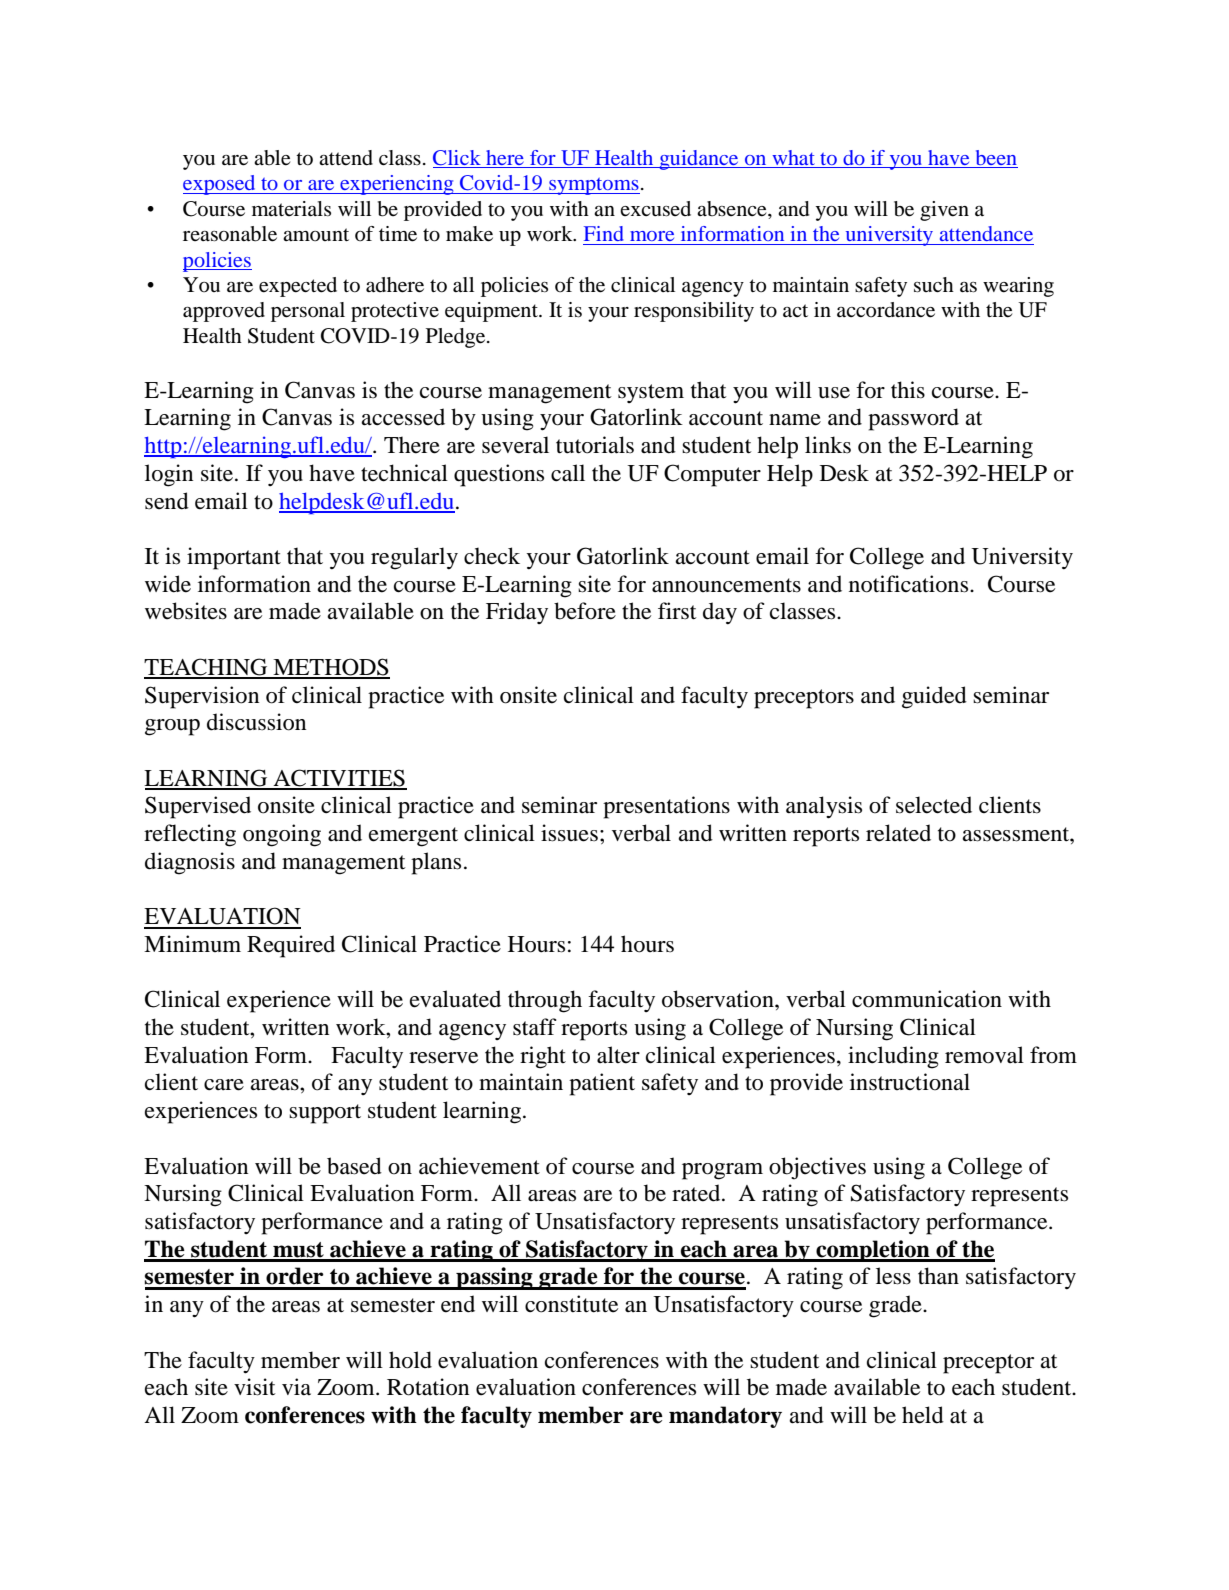 This screenshot has height=1590, width=1229. Describe the element at coordinates (944, 211) in the screenshot. I see `given` at that location.
